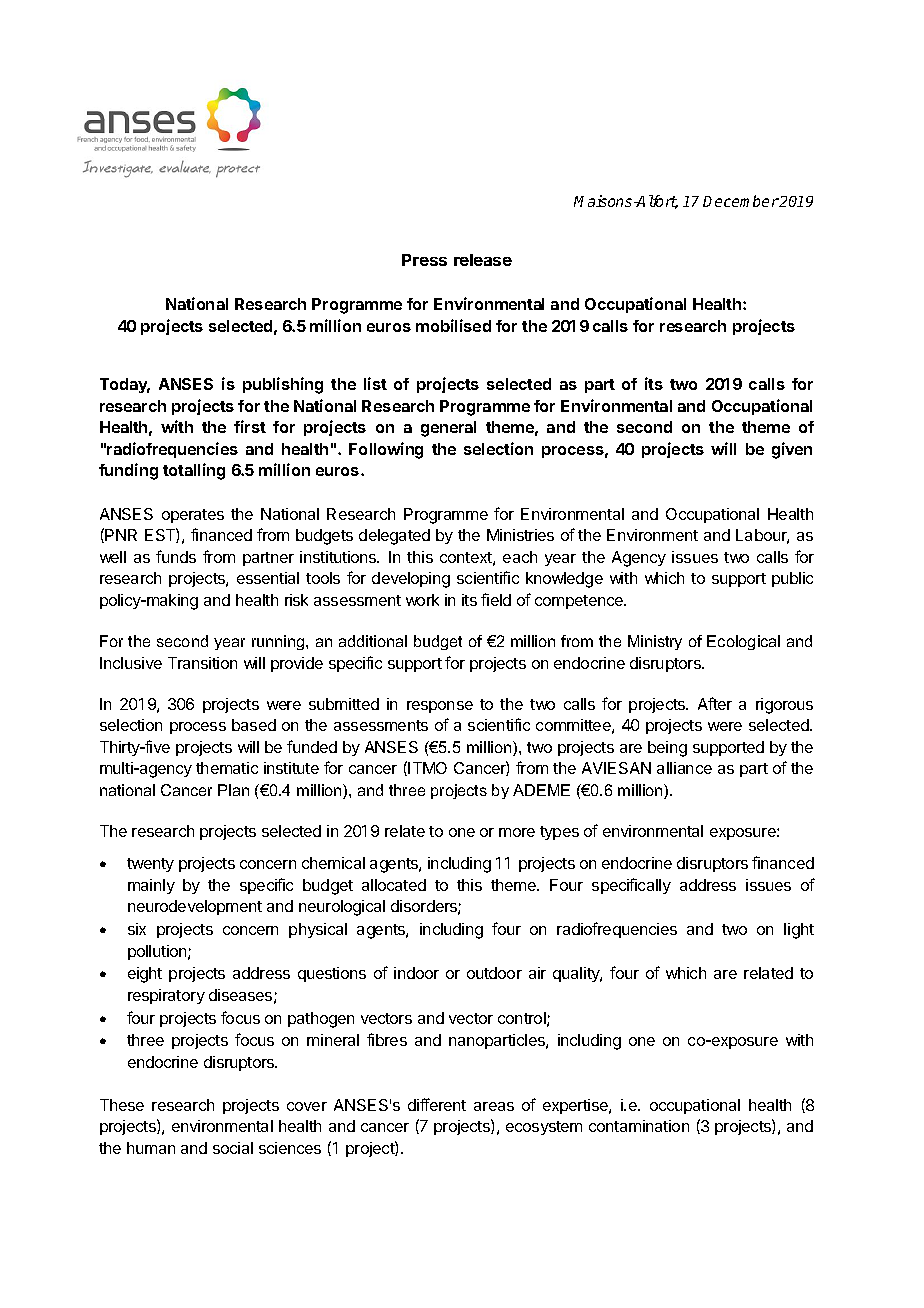  Describe the element at coordinates (440, 707) in the screenshot. I see `response` at that location.
